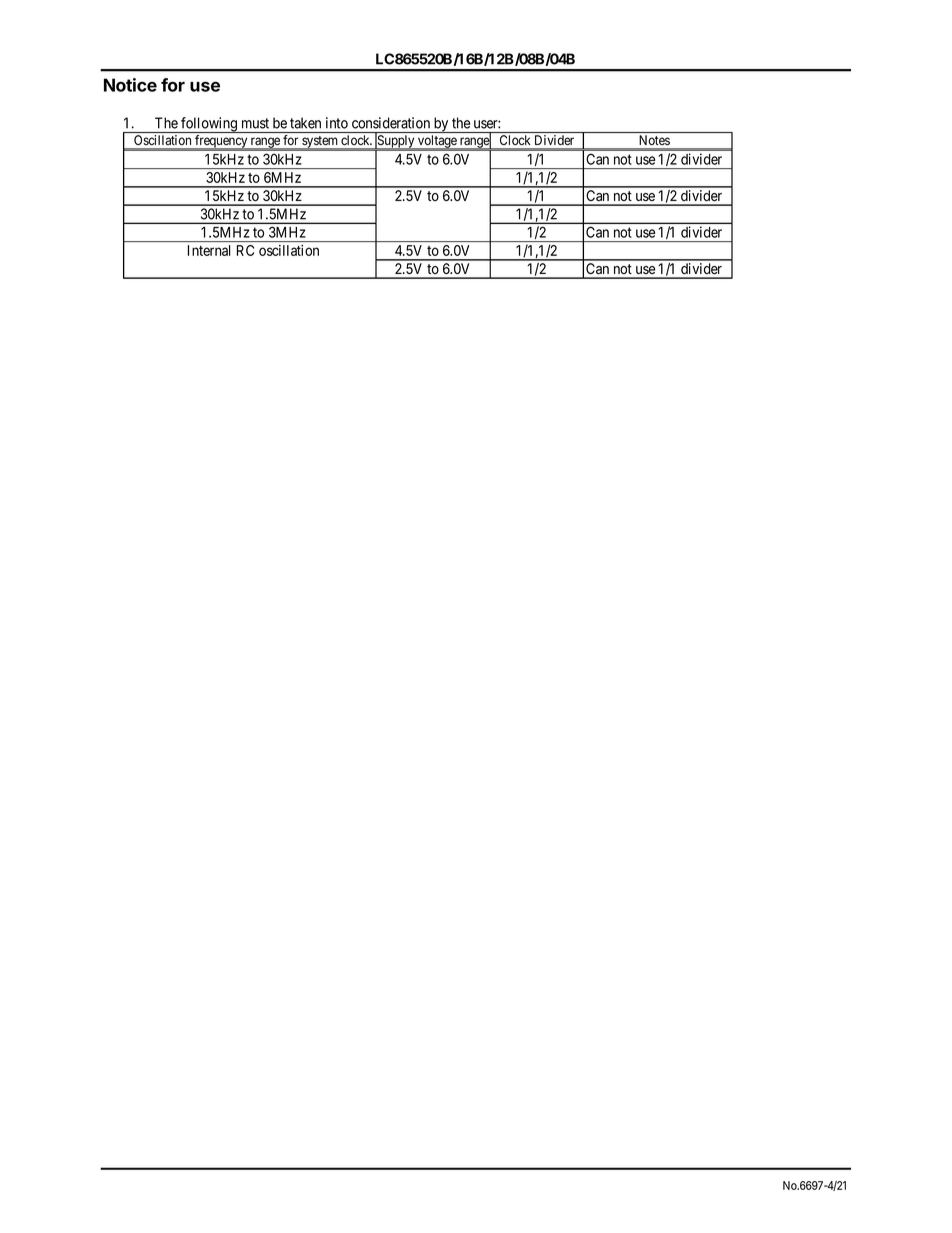  What do you see at coordinates (130, 85) in the page?
I see `Notice` at bounding box center [130, 85].
